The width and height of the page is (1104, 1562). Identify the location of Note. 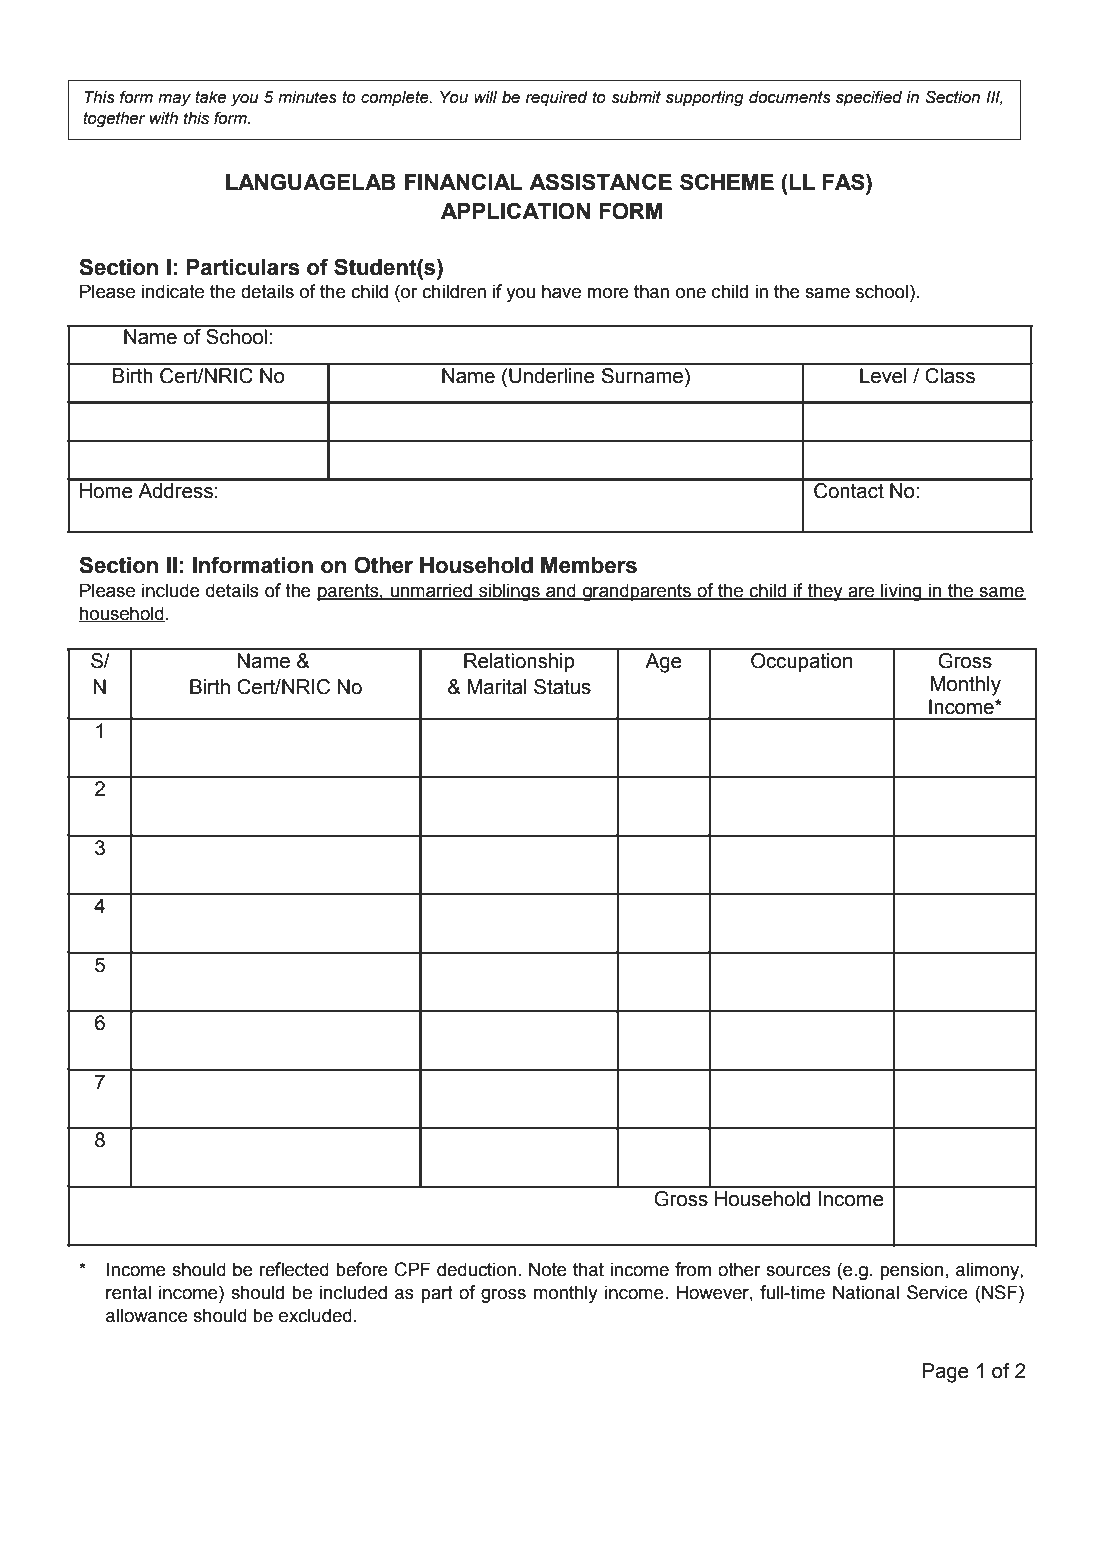
(548, 1269).
